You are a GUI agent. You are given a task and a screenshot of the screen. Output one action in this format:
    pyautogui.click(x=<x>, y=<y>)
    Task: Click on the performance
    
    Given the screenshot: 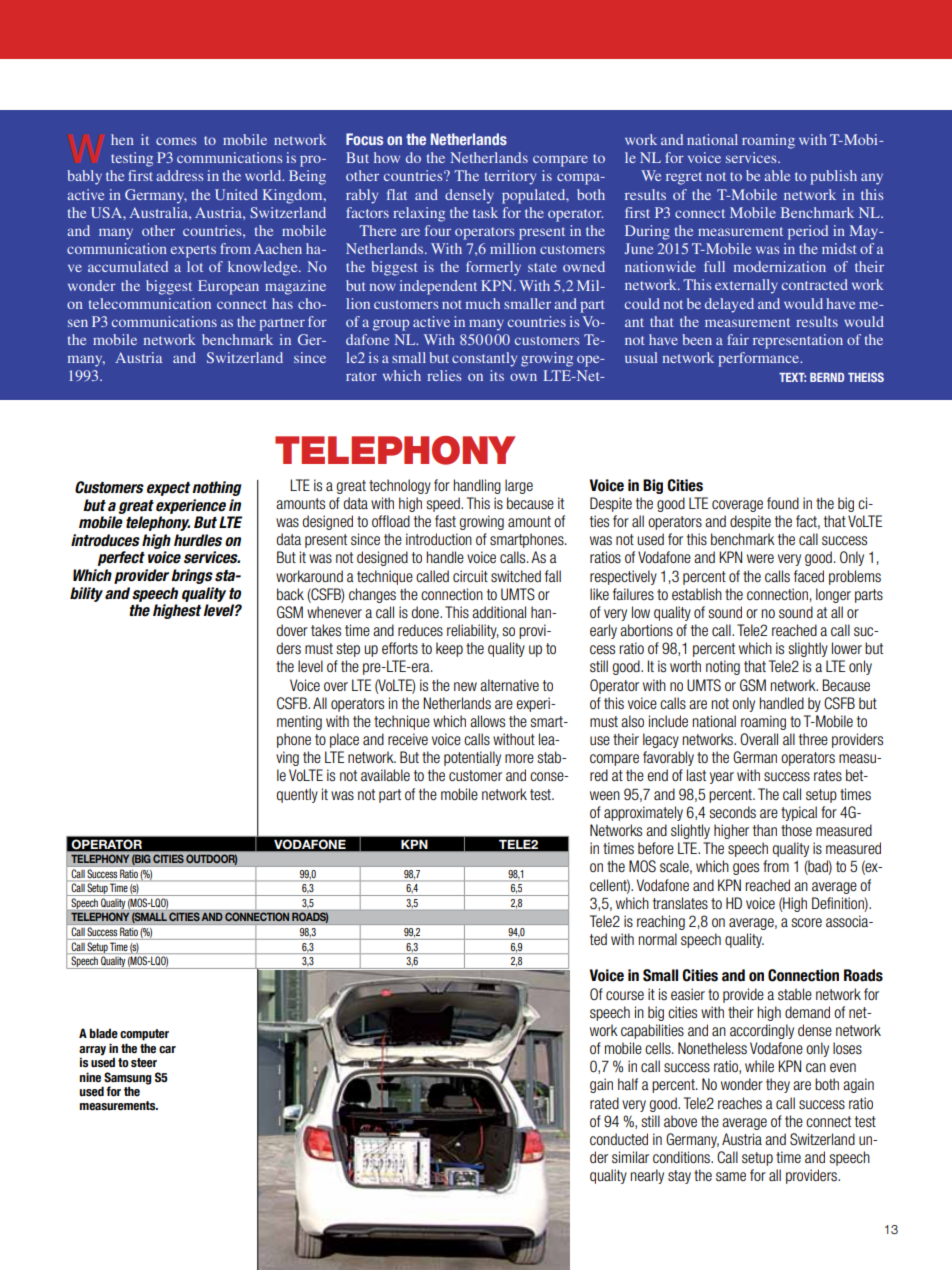 What is the action you would take?
    pyautogui.click(x=760, y=359)
